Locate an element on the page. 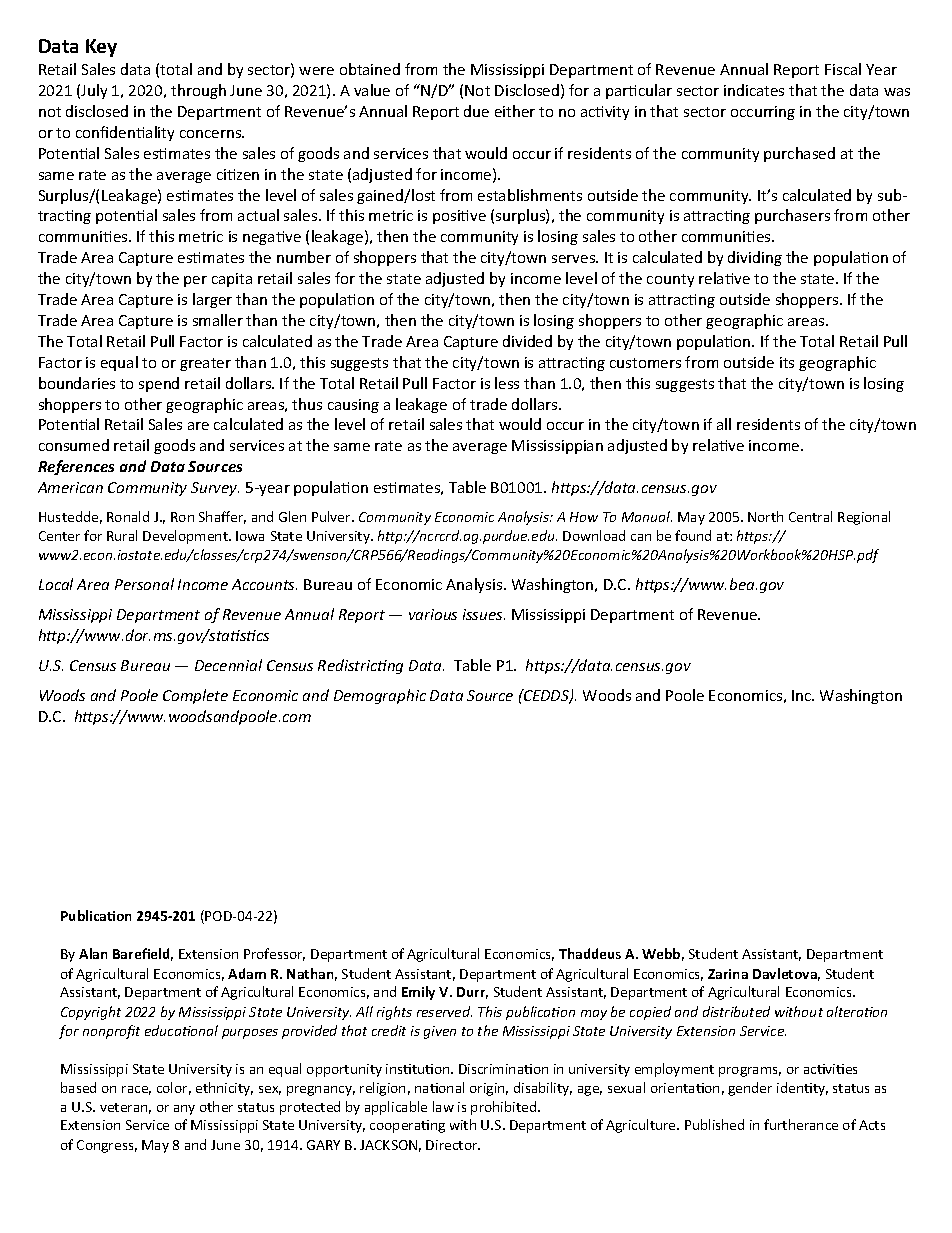 The image size is (952, 1233). law is located at coordinates (443, 1106).
